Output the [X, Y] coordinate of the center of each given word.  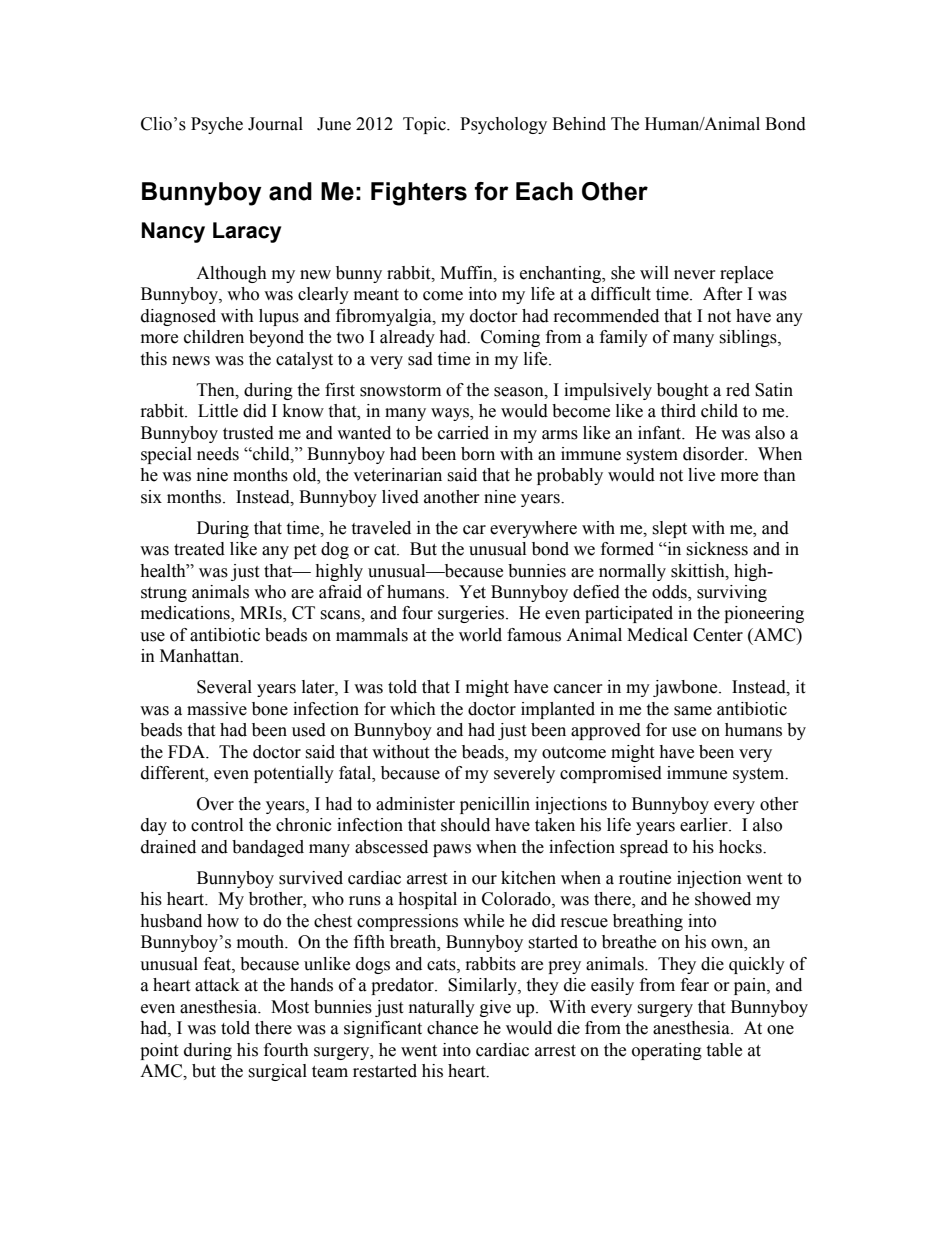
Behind [579, 124]
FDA [187, 751]
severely [524, 774]
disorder [714, 454]
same [693, 711]
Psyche [217, 125]
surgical [277, 1072]
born [478, 454]
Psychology [503, 125]
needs [218, 454]
